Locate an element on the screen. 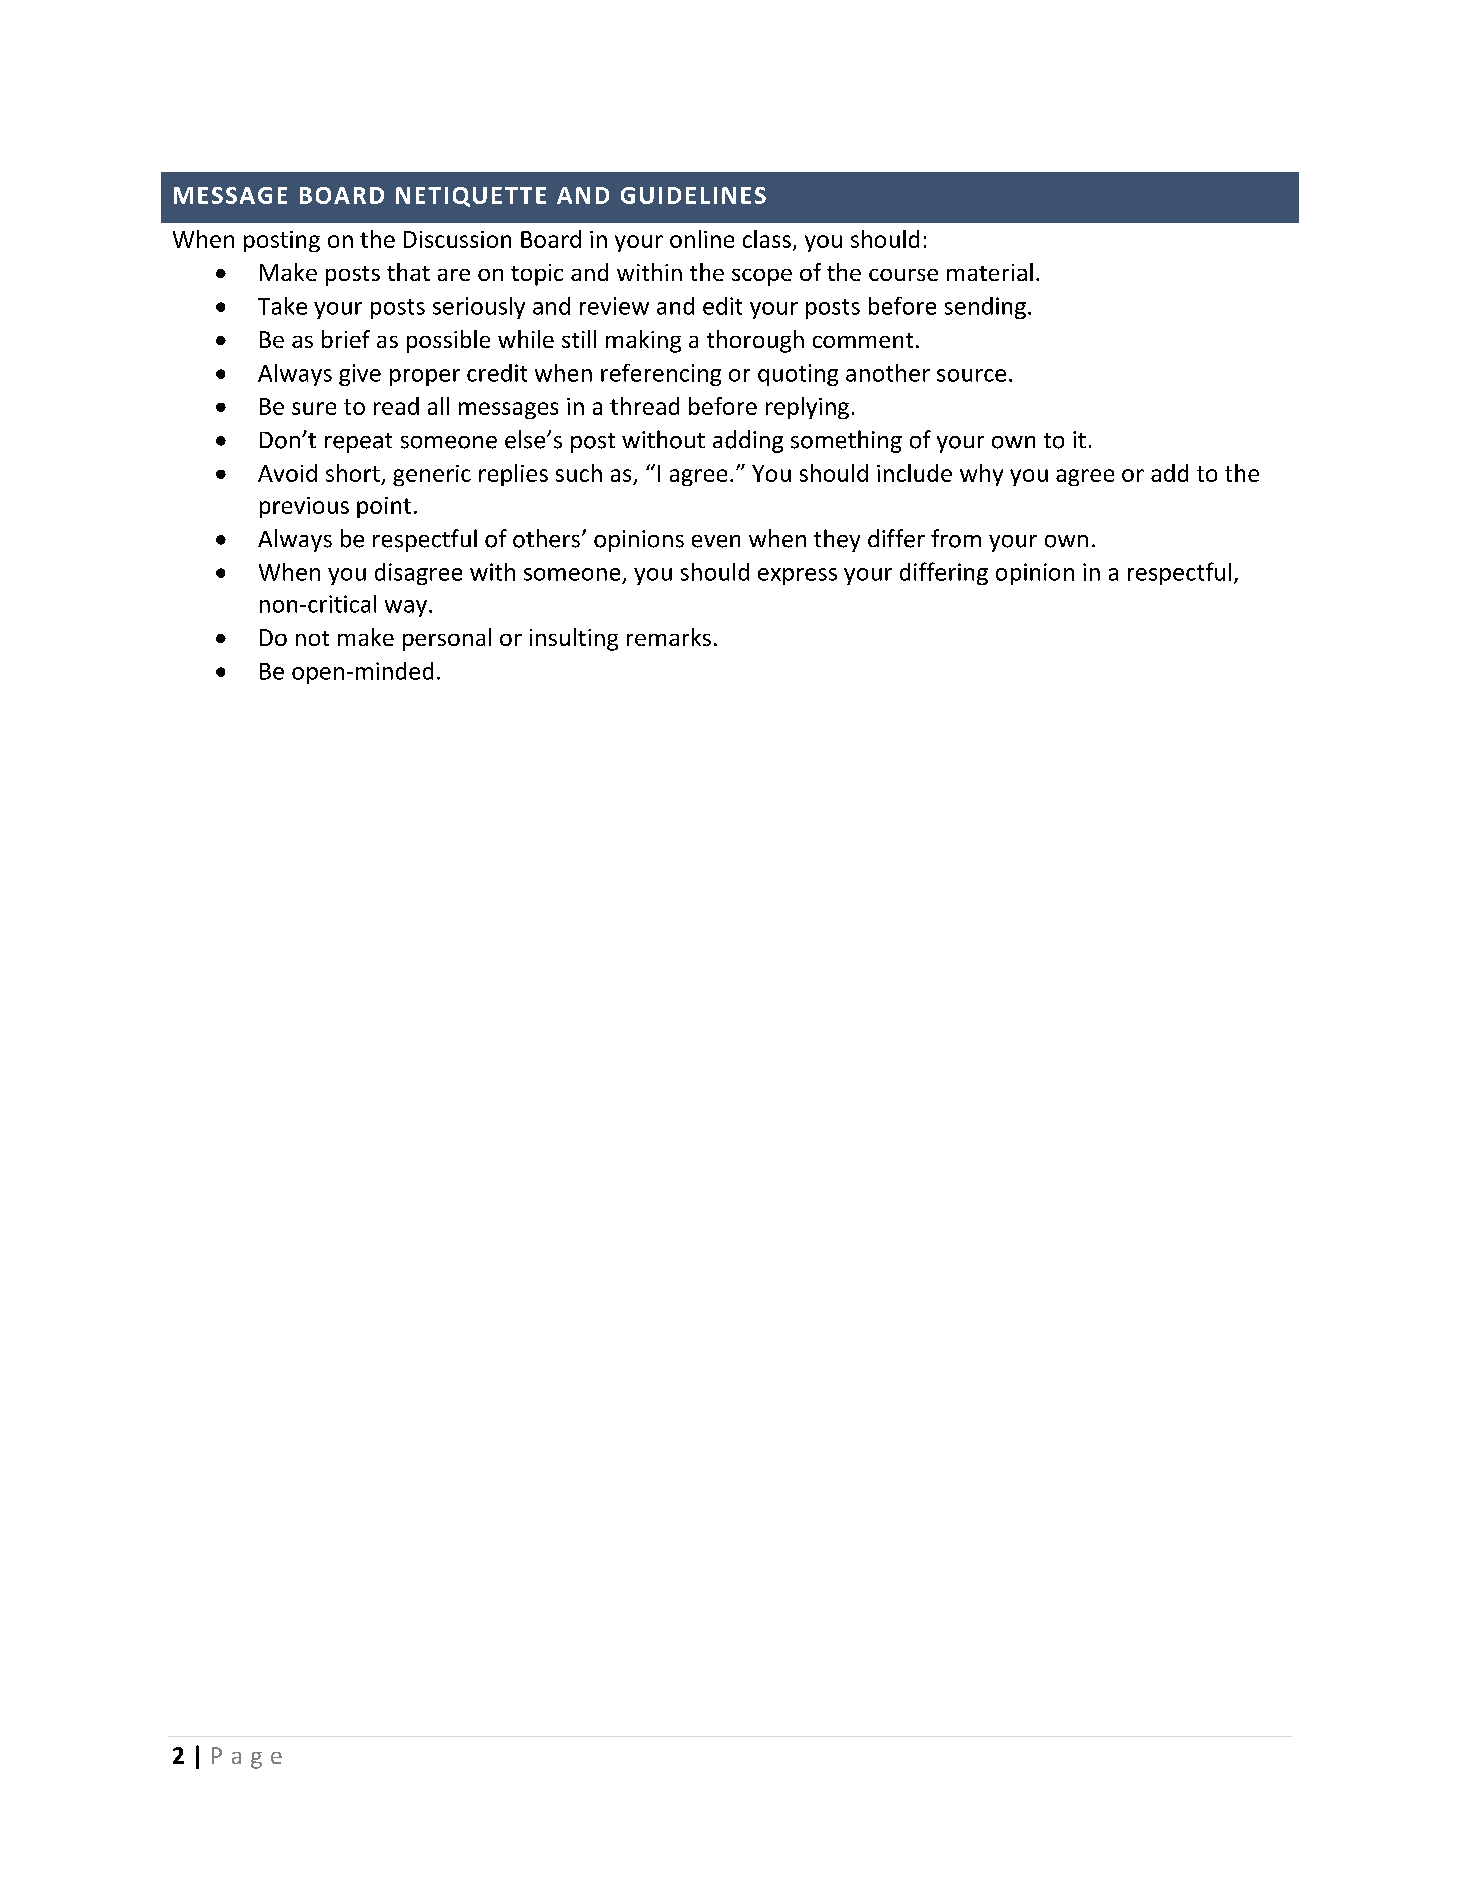 The image size is (1460, 1889). insulting is located at coordinates (574, 639).
